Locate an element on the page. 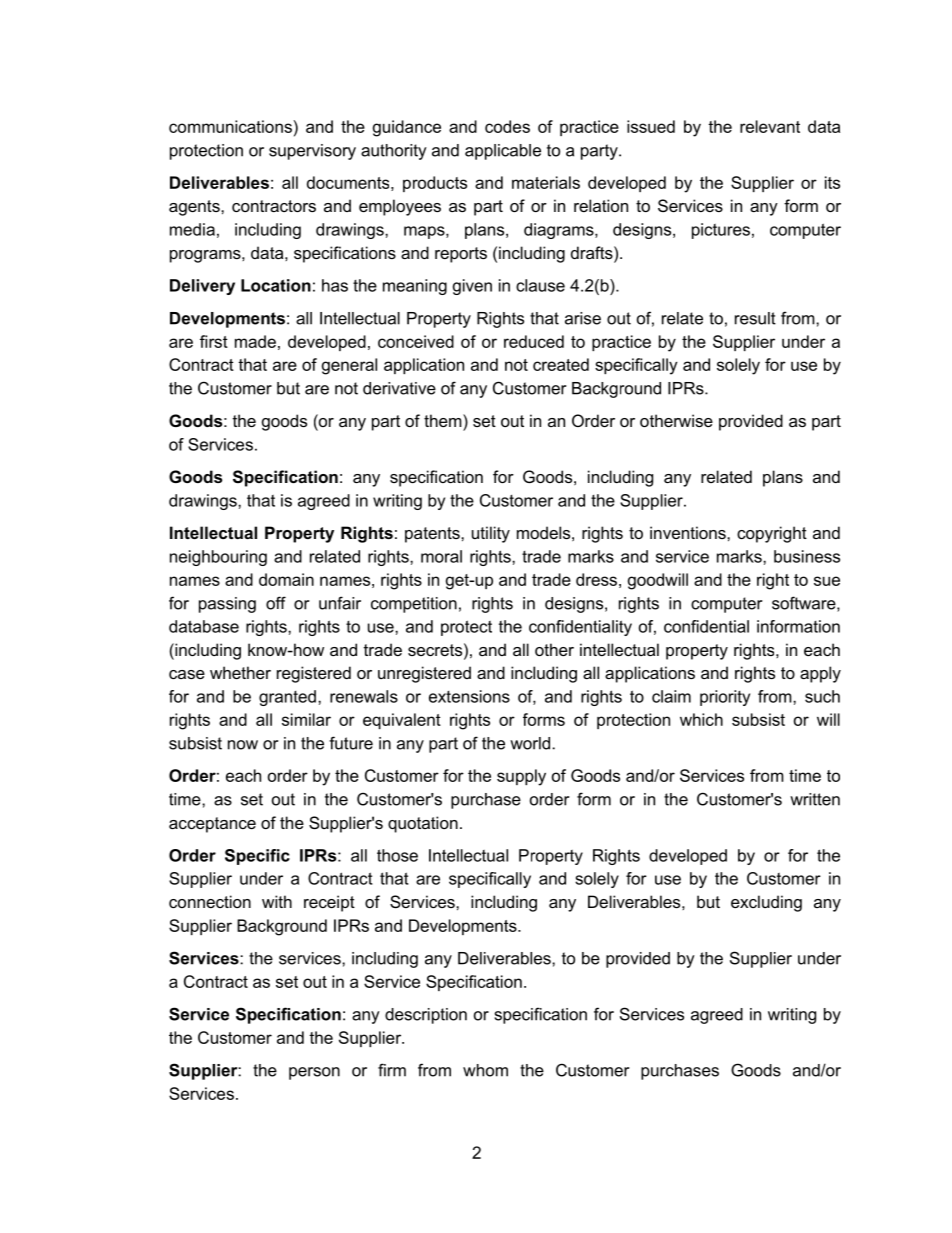 Image resolution: width=952 pixels, height=1233 pixels. person is located at coordinates (314, 1073).
